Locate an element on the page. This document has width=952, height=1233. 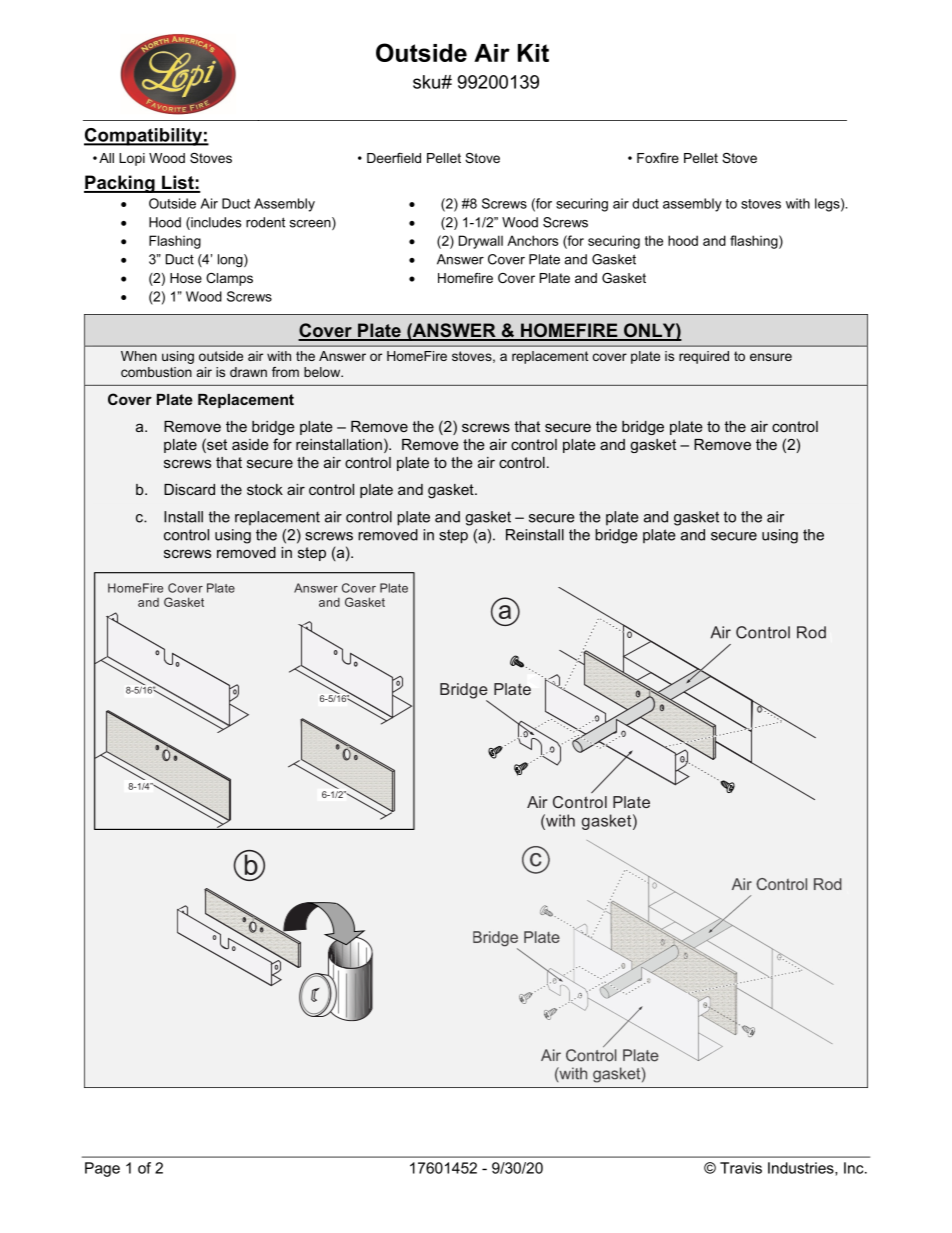
List is located at coordinates (178, 183).
